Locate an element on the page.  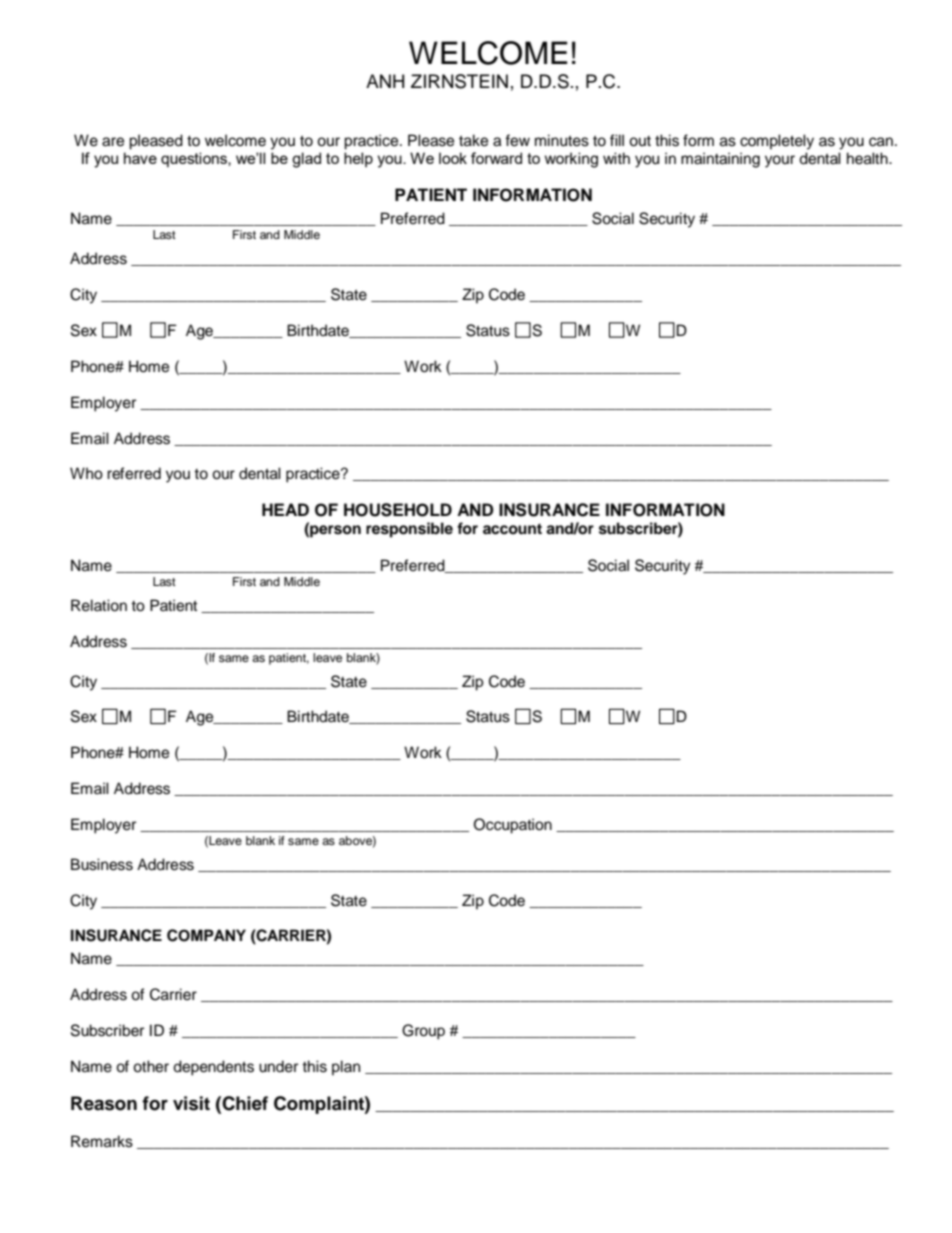
plan is located at coordinates (346, 1068).
